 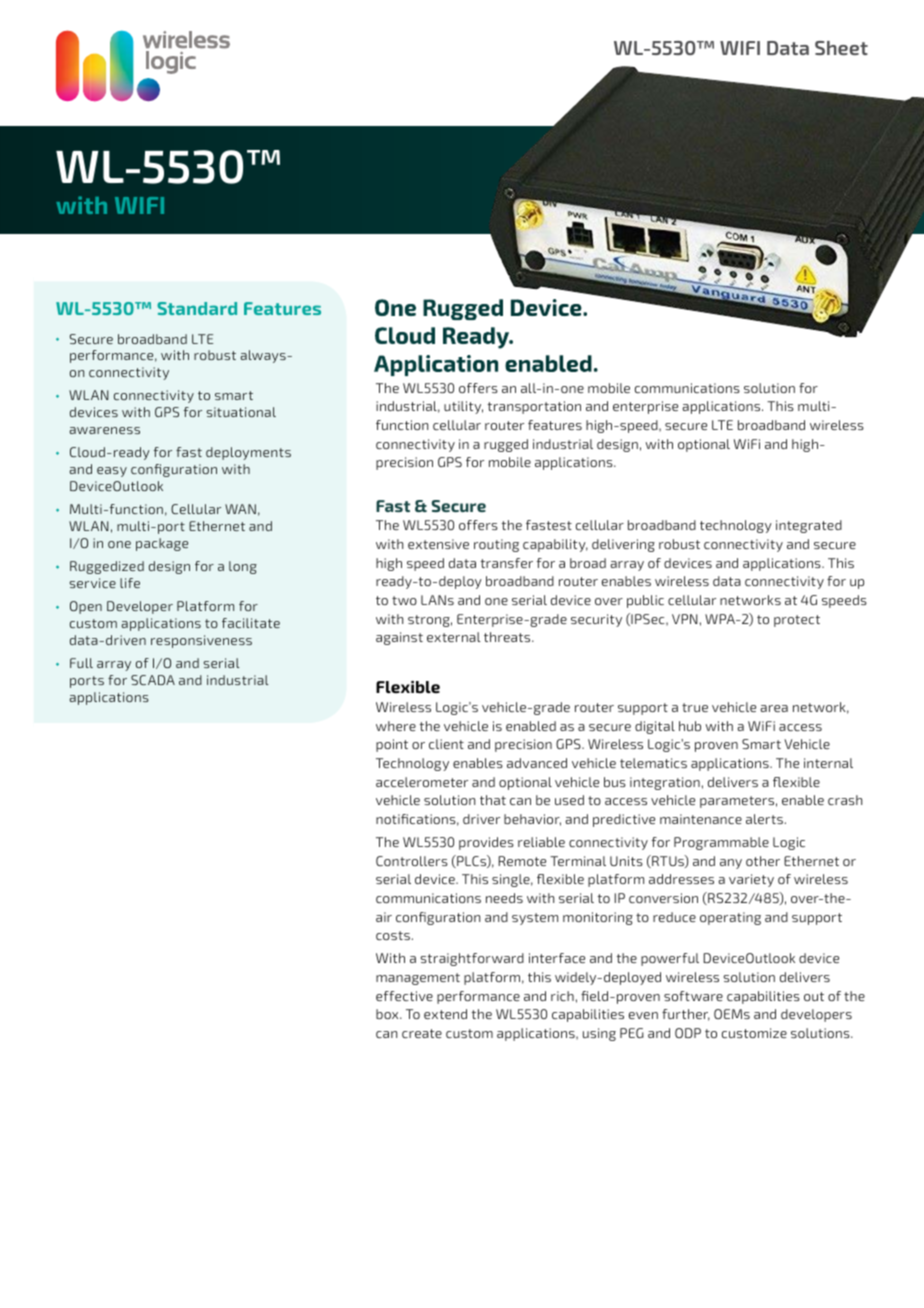 I want to click on Sheet, so click(x=841, y=48).
